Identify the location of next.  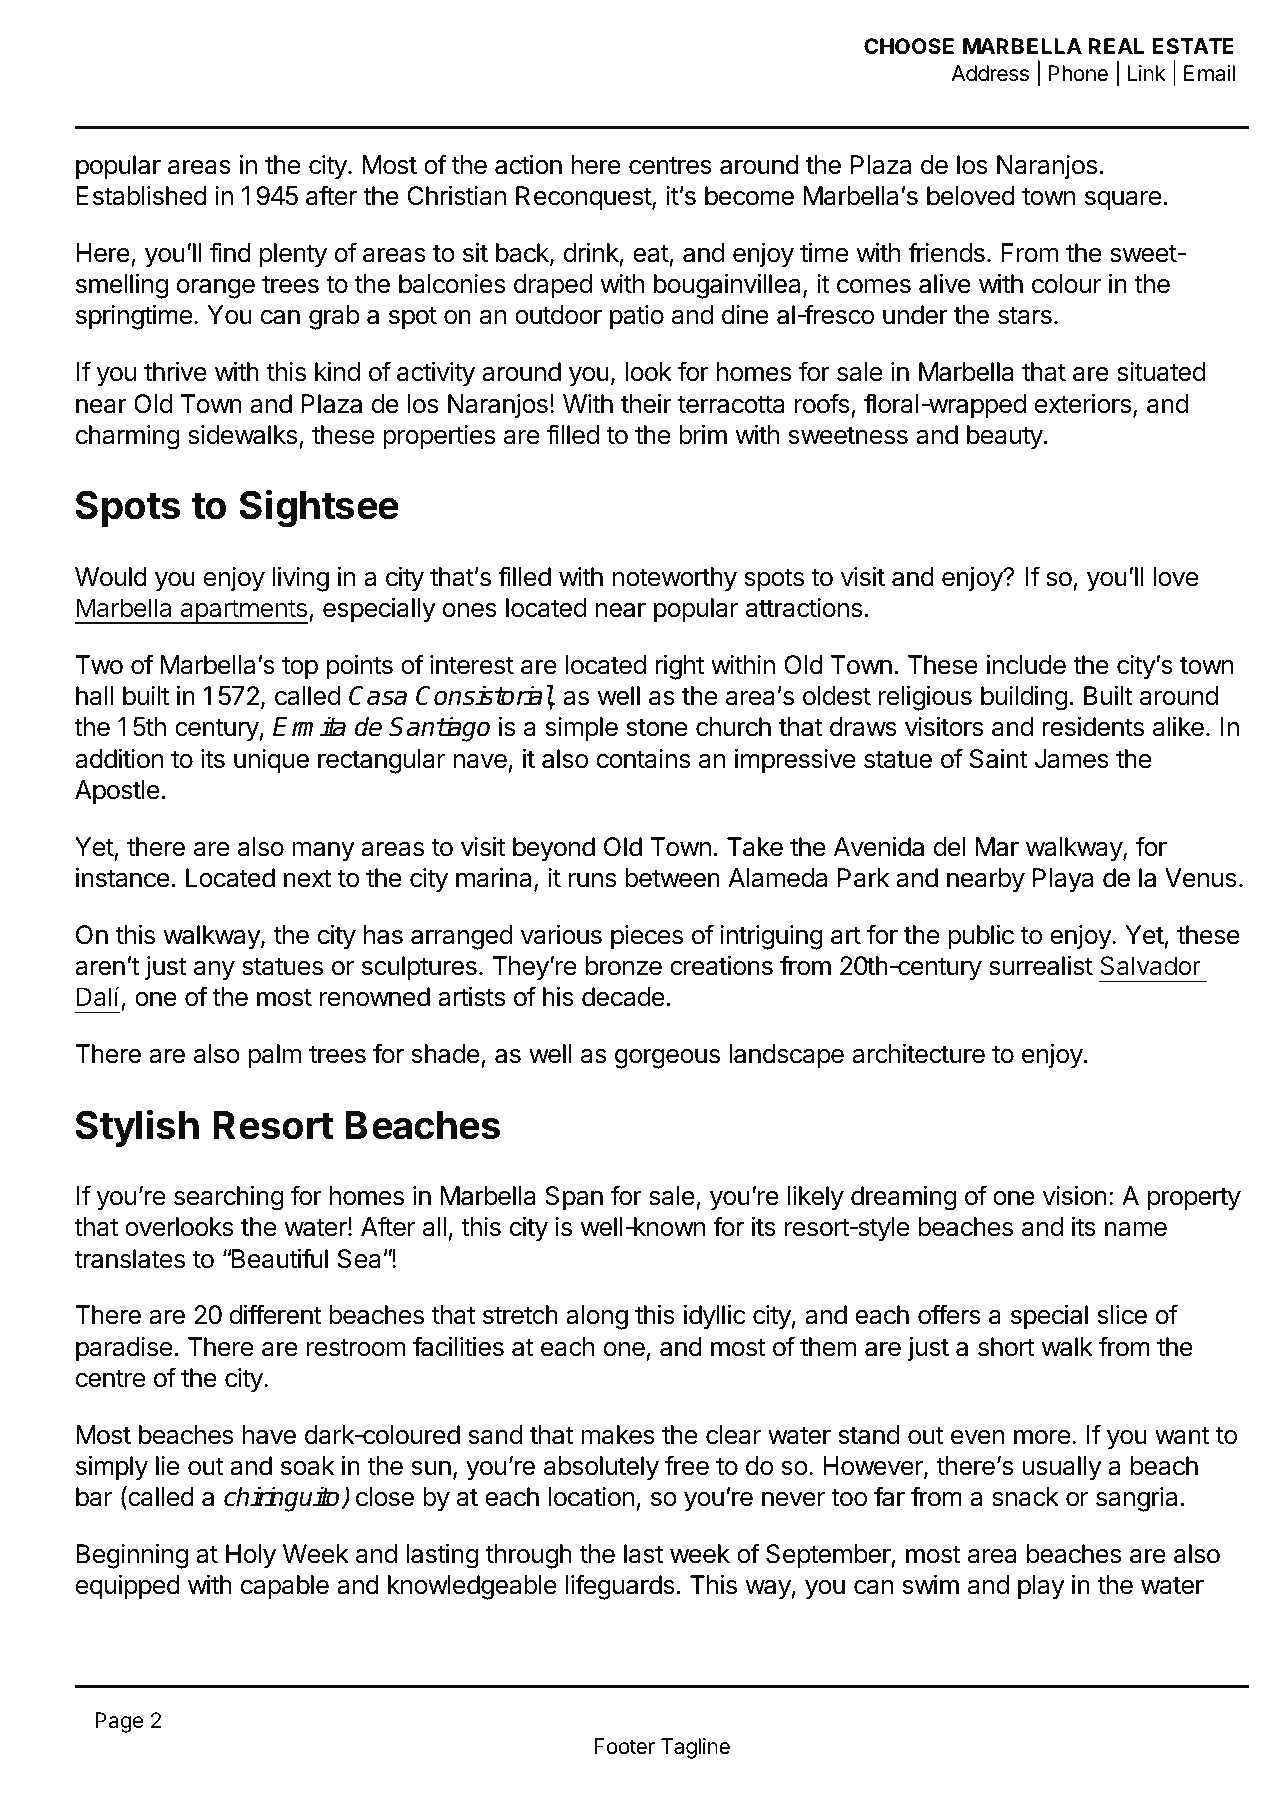
(308, 878).
